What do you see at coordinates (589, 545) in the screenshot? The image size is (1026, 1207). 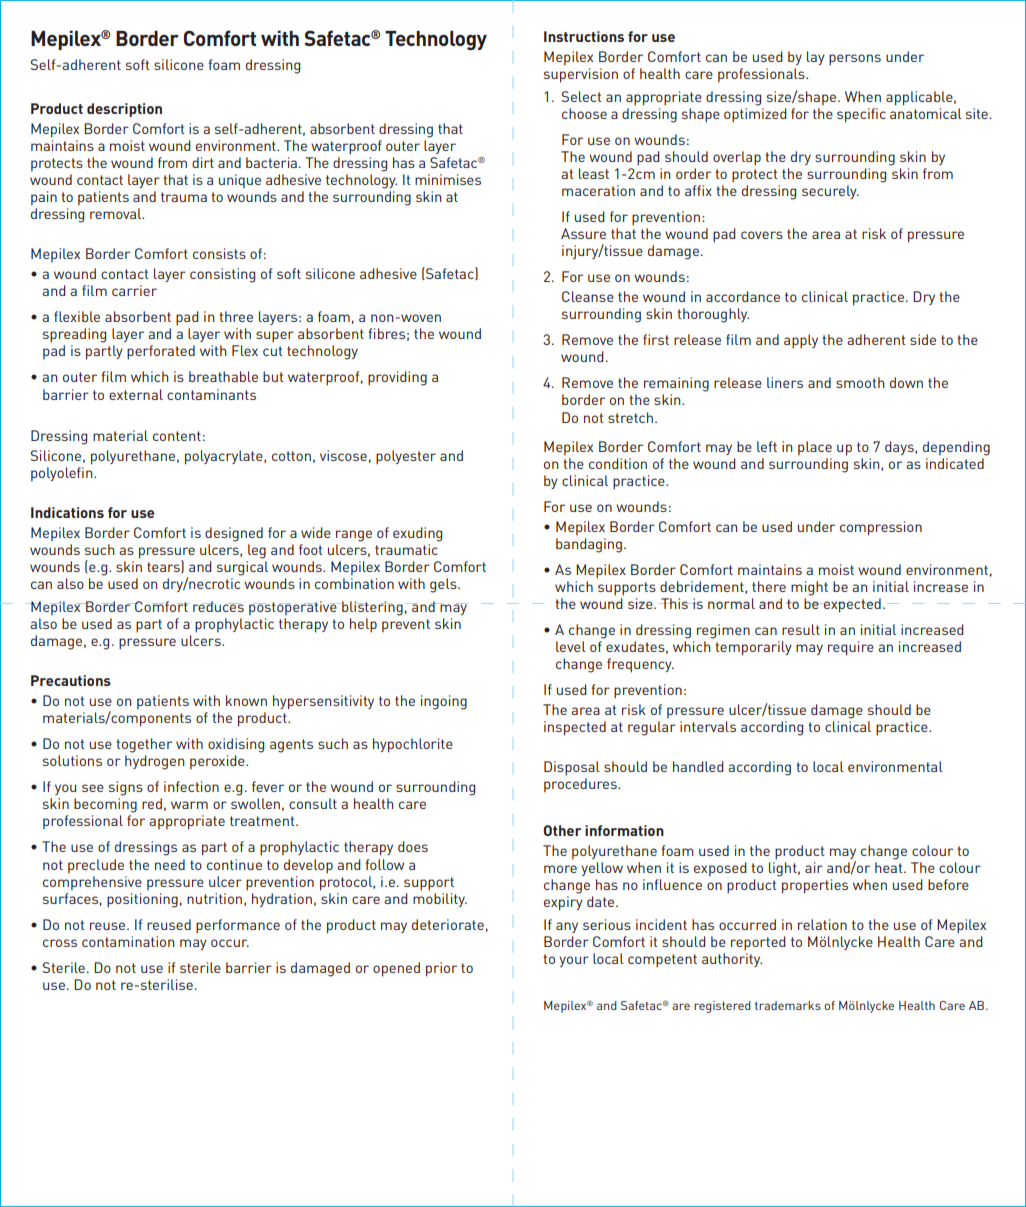 I see `bandaging` at bounding box center [589, 545].
